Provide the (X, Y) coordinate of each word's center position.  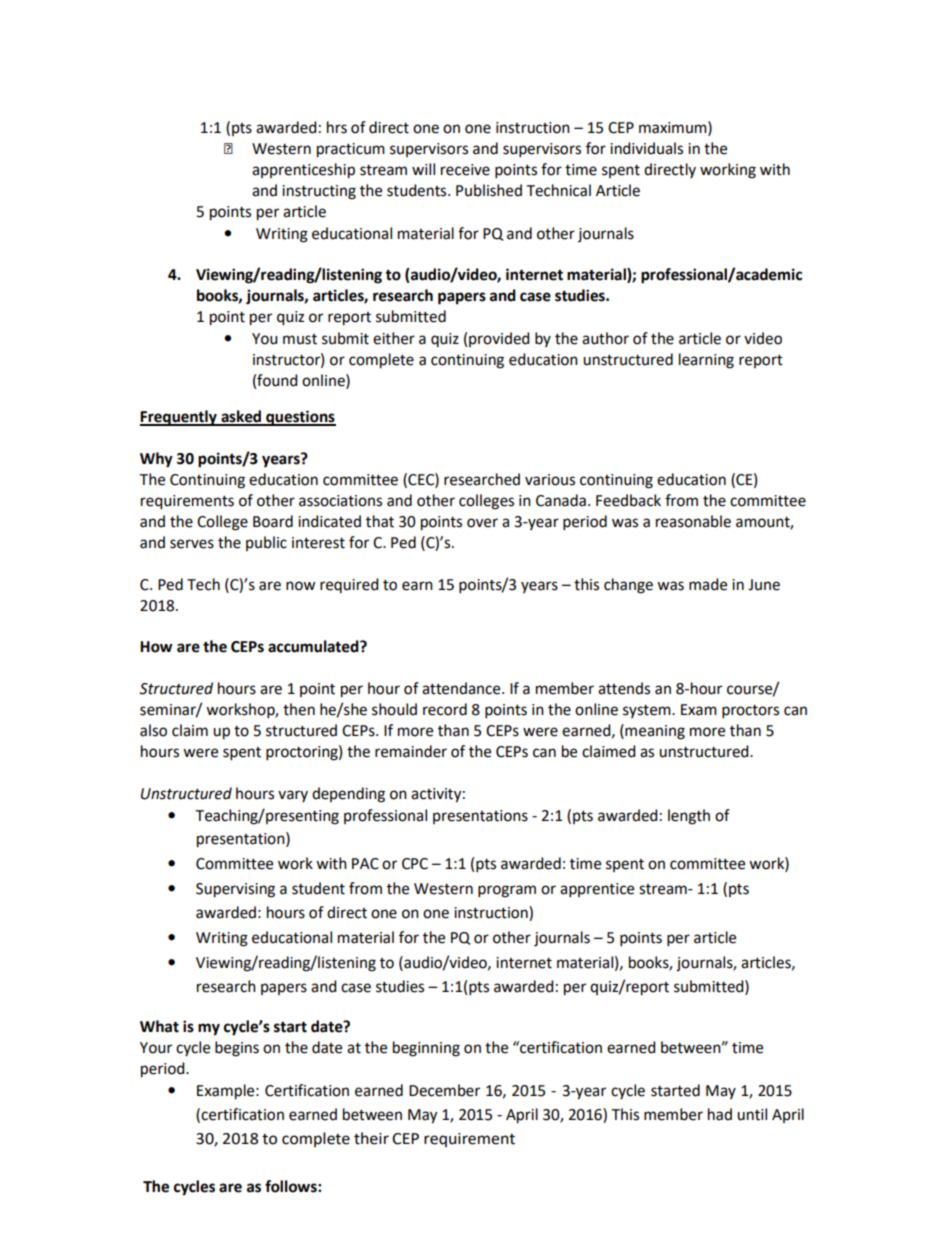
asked (241, 417)
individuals (646, 148)
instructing (319, 192)
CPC (415, 864)
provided (499, 339)
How (156, 647)
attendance (462, 688)
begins (237, 1049)
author (605, 338)
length (689, 817)
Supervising (235, 890)
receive (465, 170)
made (708, 584)
